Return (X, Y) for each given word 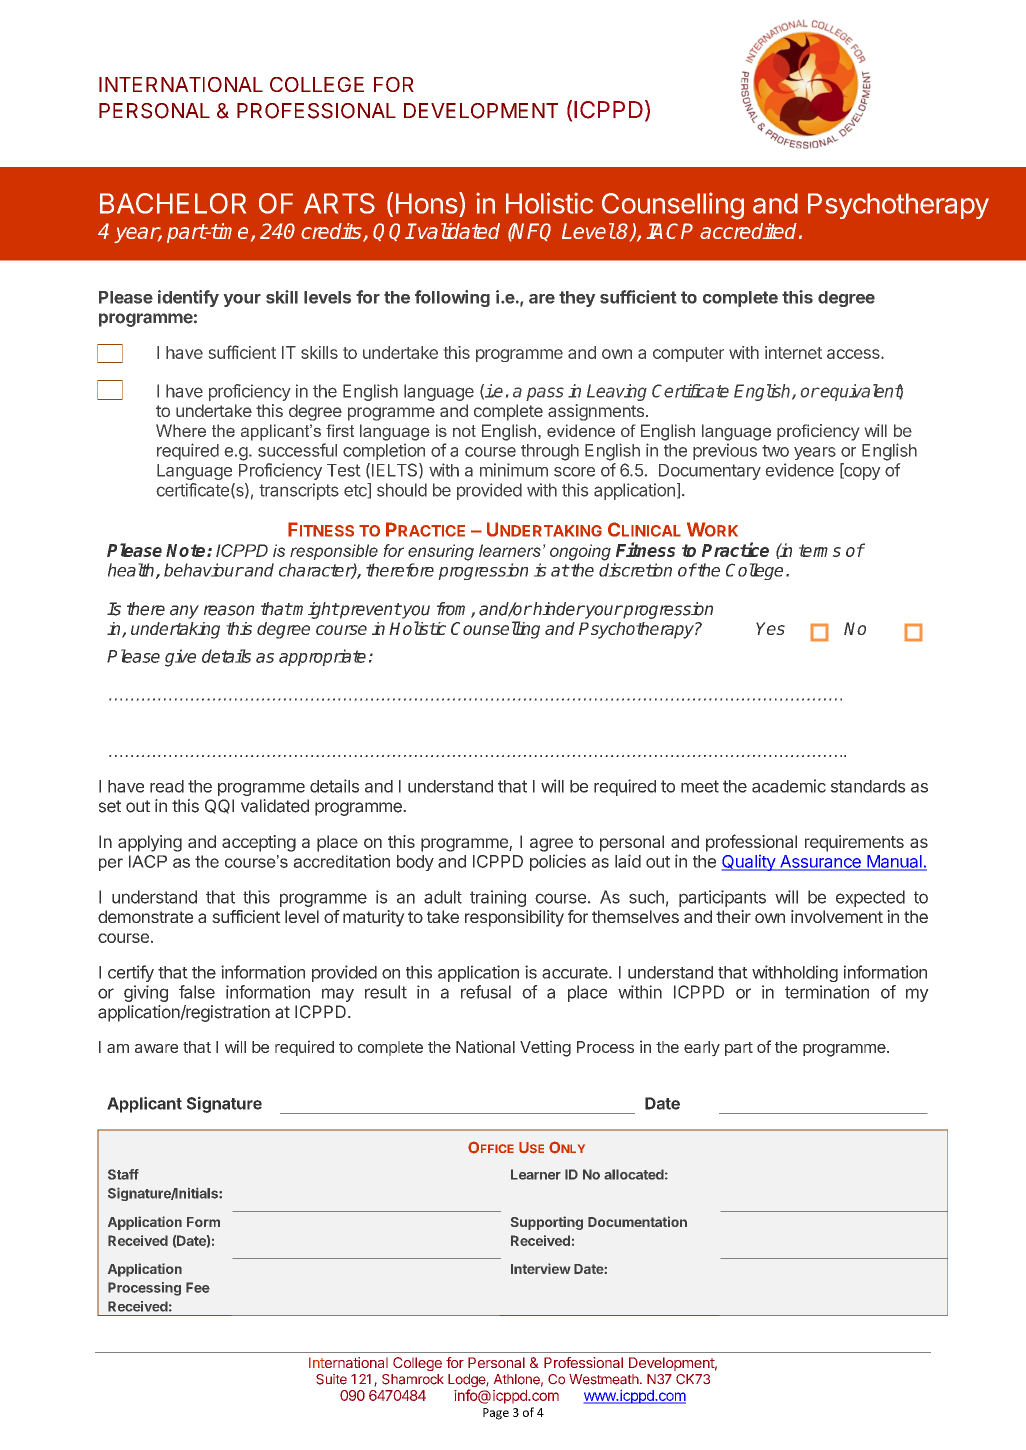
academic (789, 786)
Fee (198, 1287)
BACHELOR (173, 203)
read (167, 786)
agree (551, 845)
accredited (750, 231)
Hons (427, 203)
